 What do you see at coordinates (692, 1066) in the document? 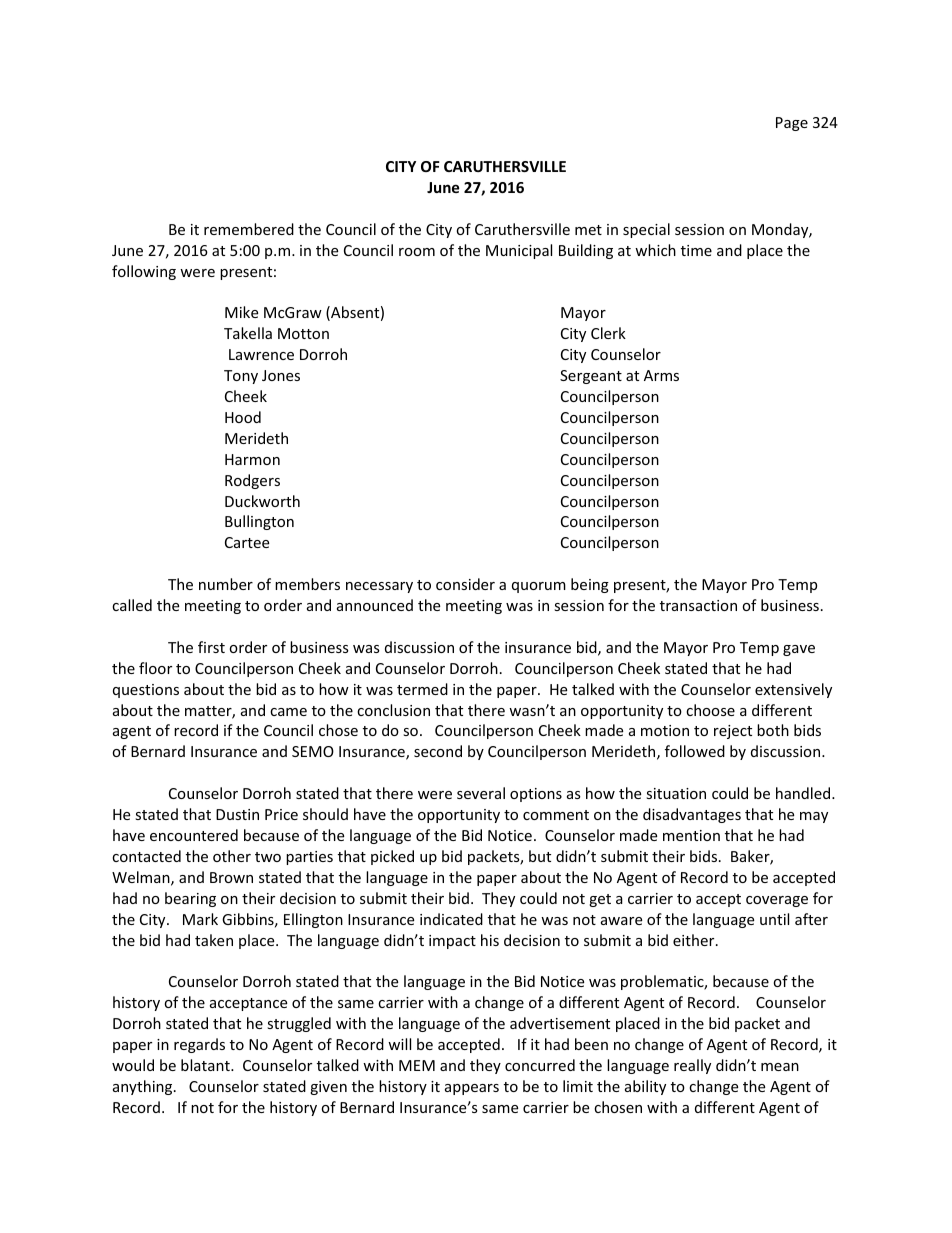
I see `really` at bounding box center [692, 1066].
